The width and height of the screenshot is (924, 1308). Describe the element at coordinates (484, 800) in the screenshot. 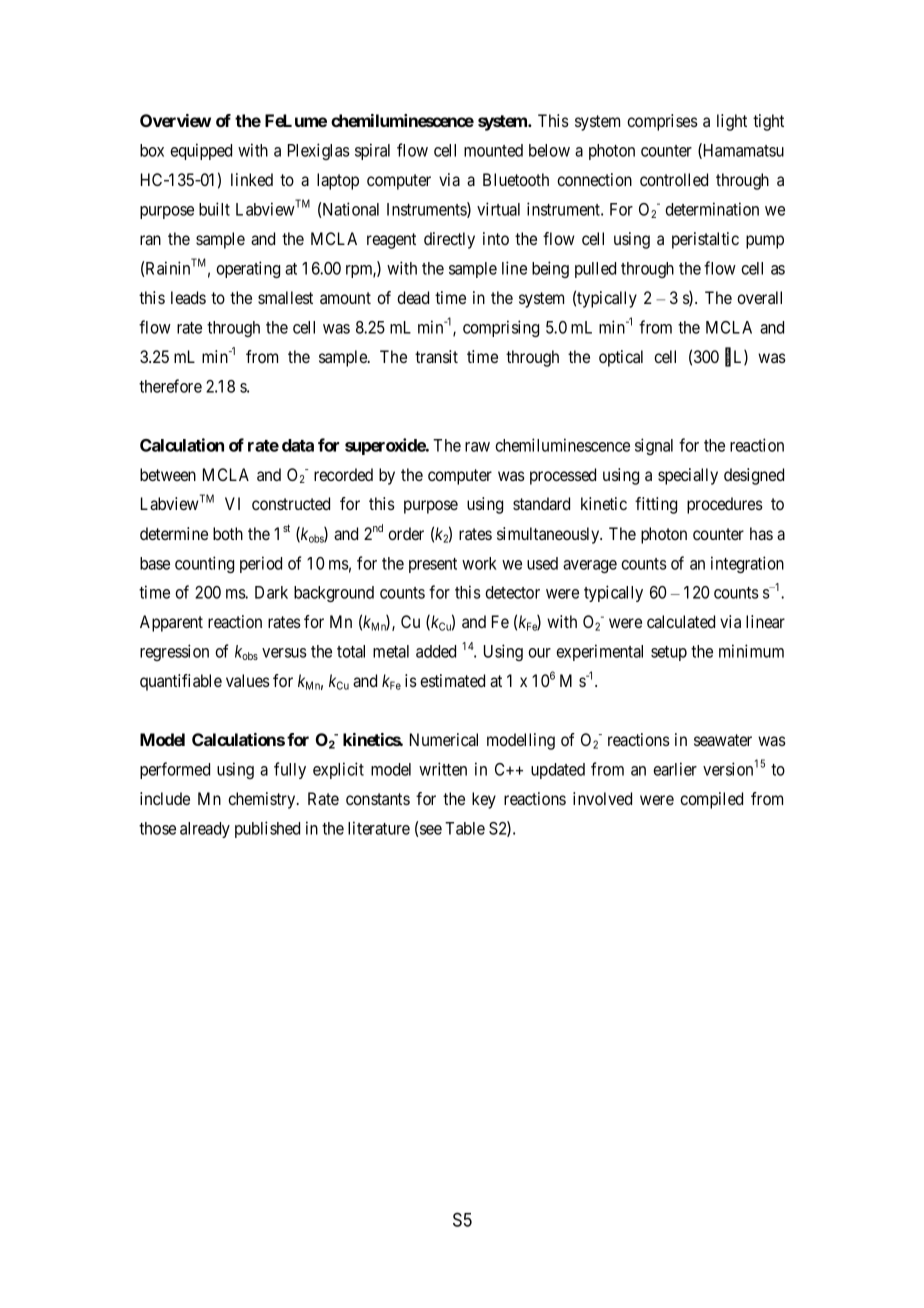

I see `key` at that location.
